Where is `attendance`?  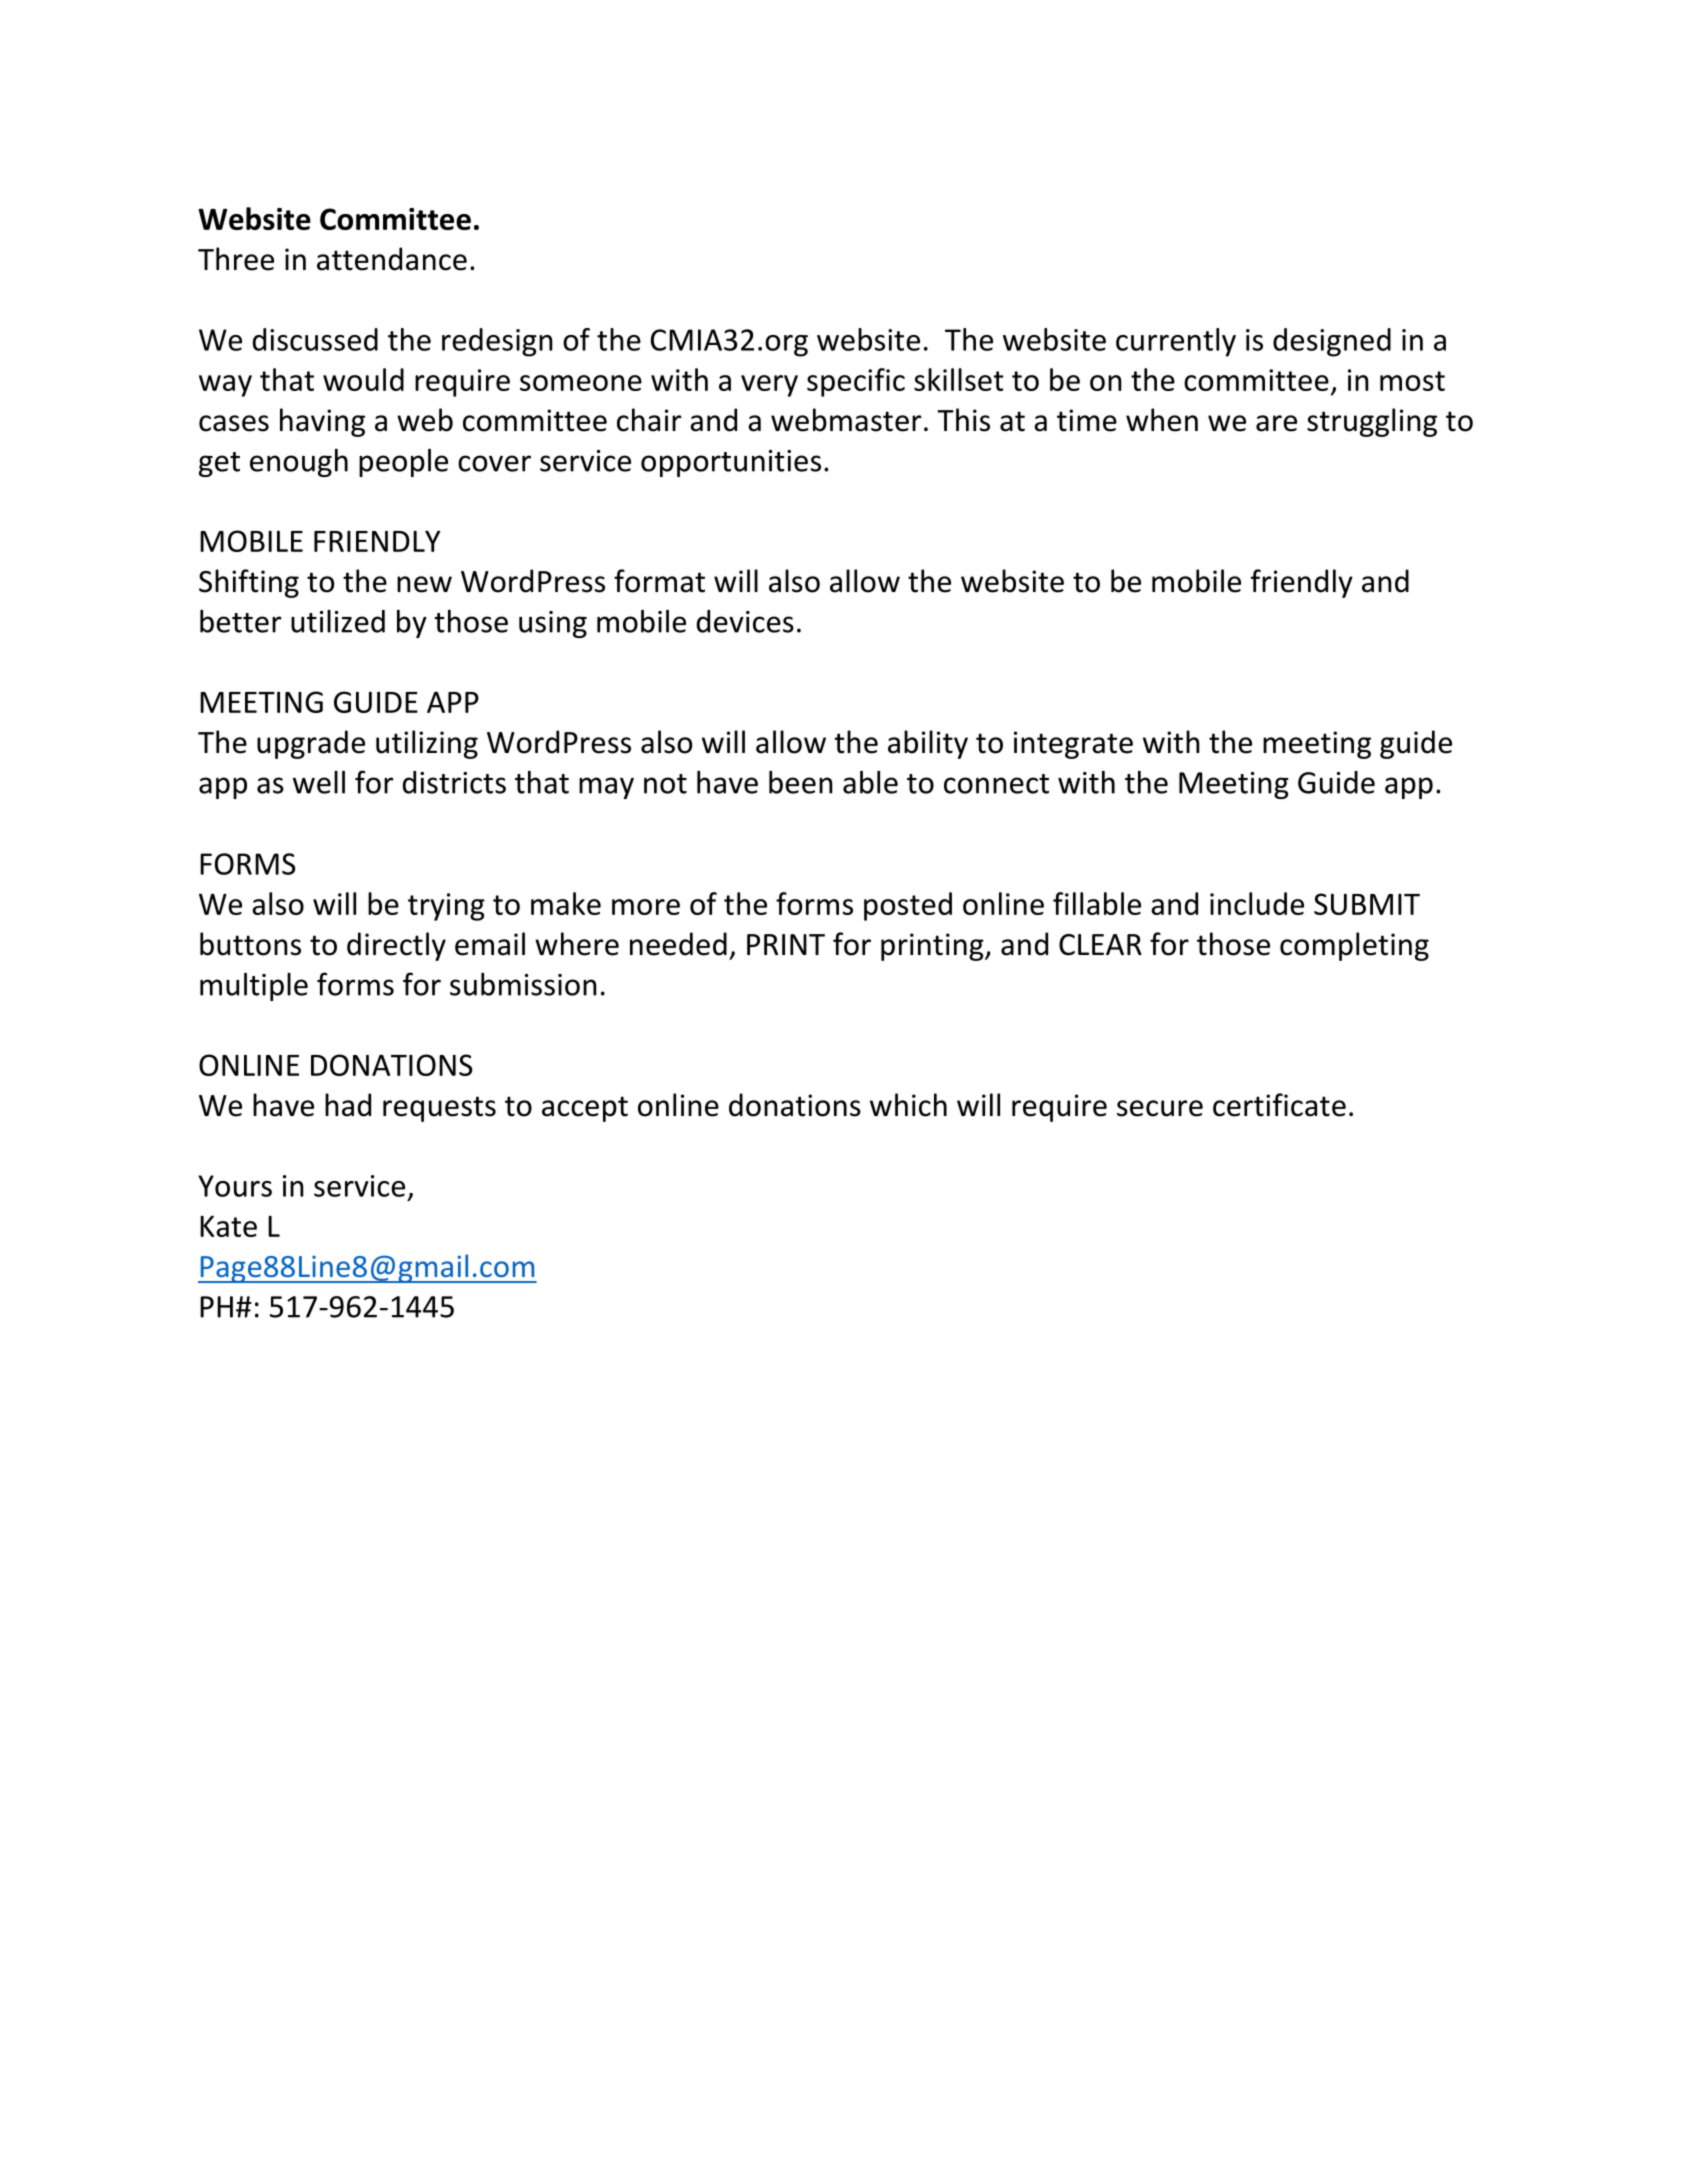
attendance is located at coordinates (392, 259).
